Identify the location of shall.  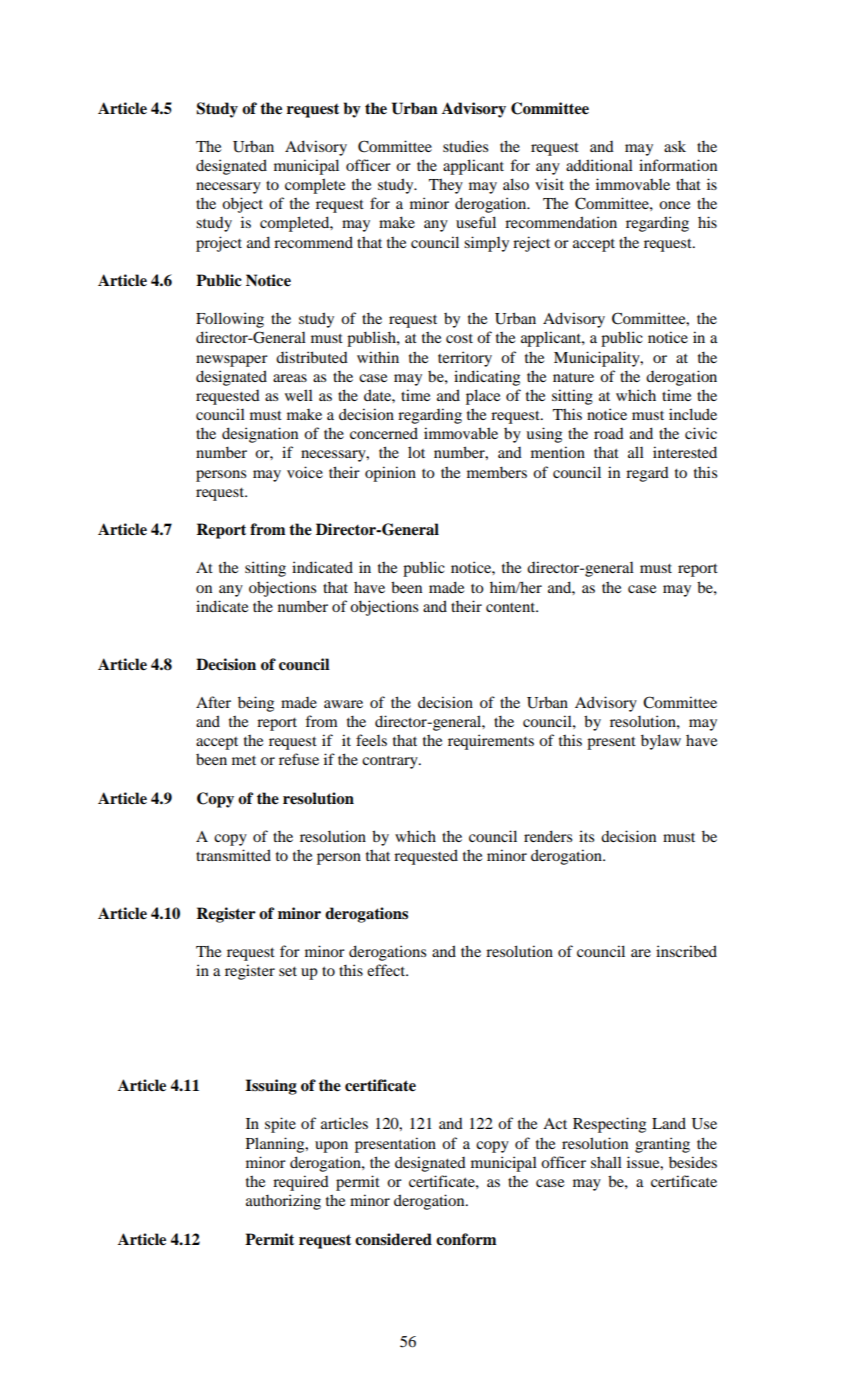
(606, 1162).
